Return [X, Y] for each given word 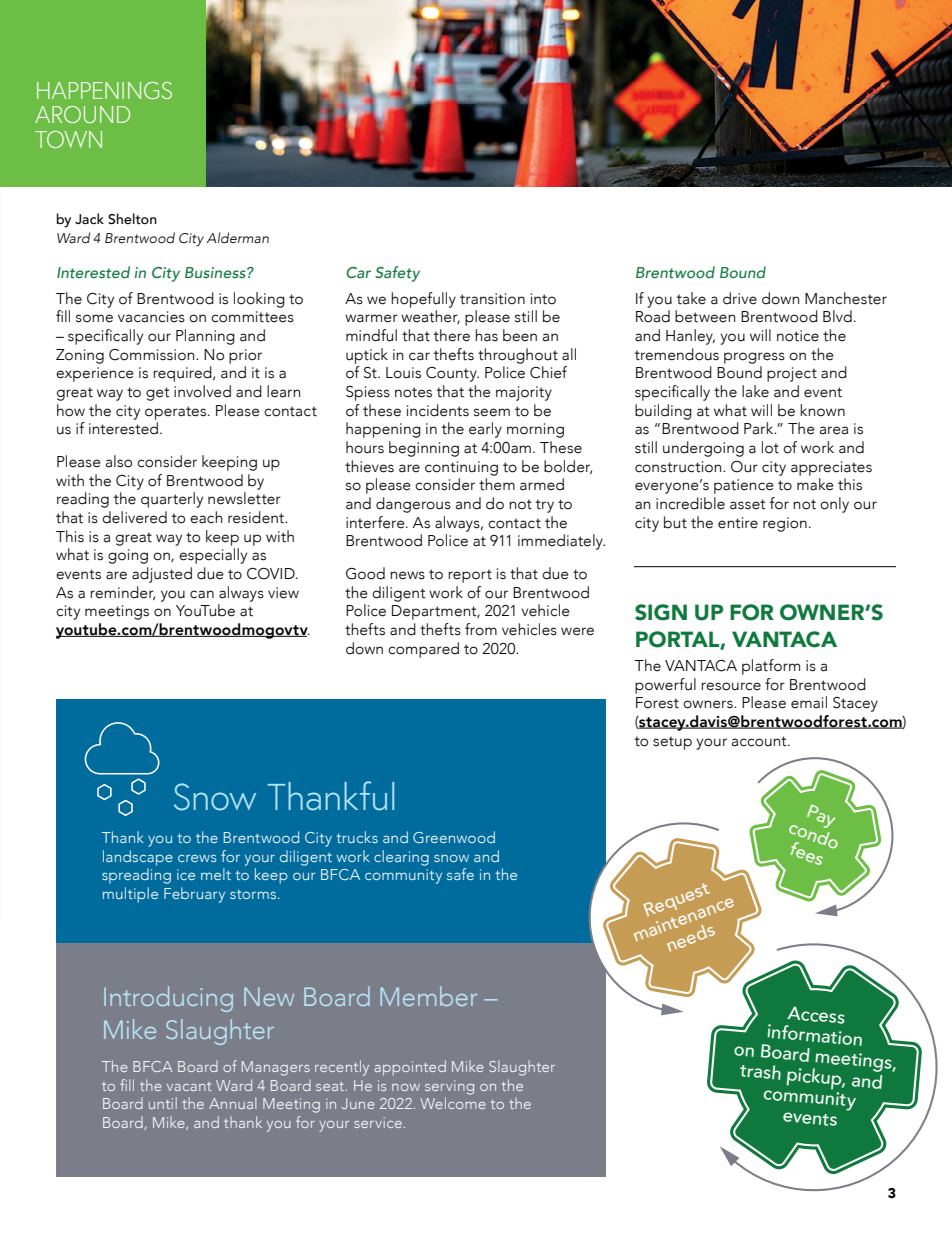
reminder [122, 593]
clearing [401, 858]
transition [492, 299]
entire [738, 523]
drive [740, 298]
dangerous [413, 505]
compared [423, 650]
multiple [130, 895]
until [163, 1103]
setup [672, 743]
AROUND [82, 114]
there [452, 335]
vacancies [151, 317]
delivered [134, 517]
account [760, 741]
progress [754, 358]
